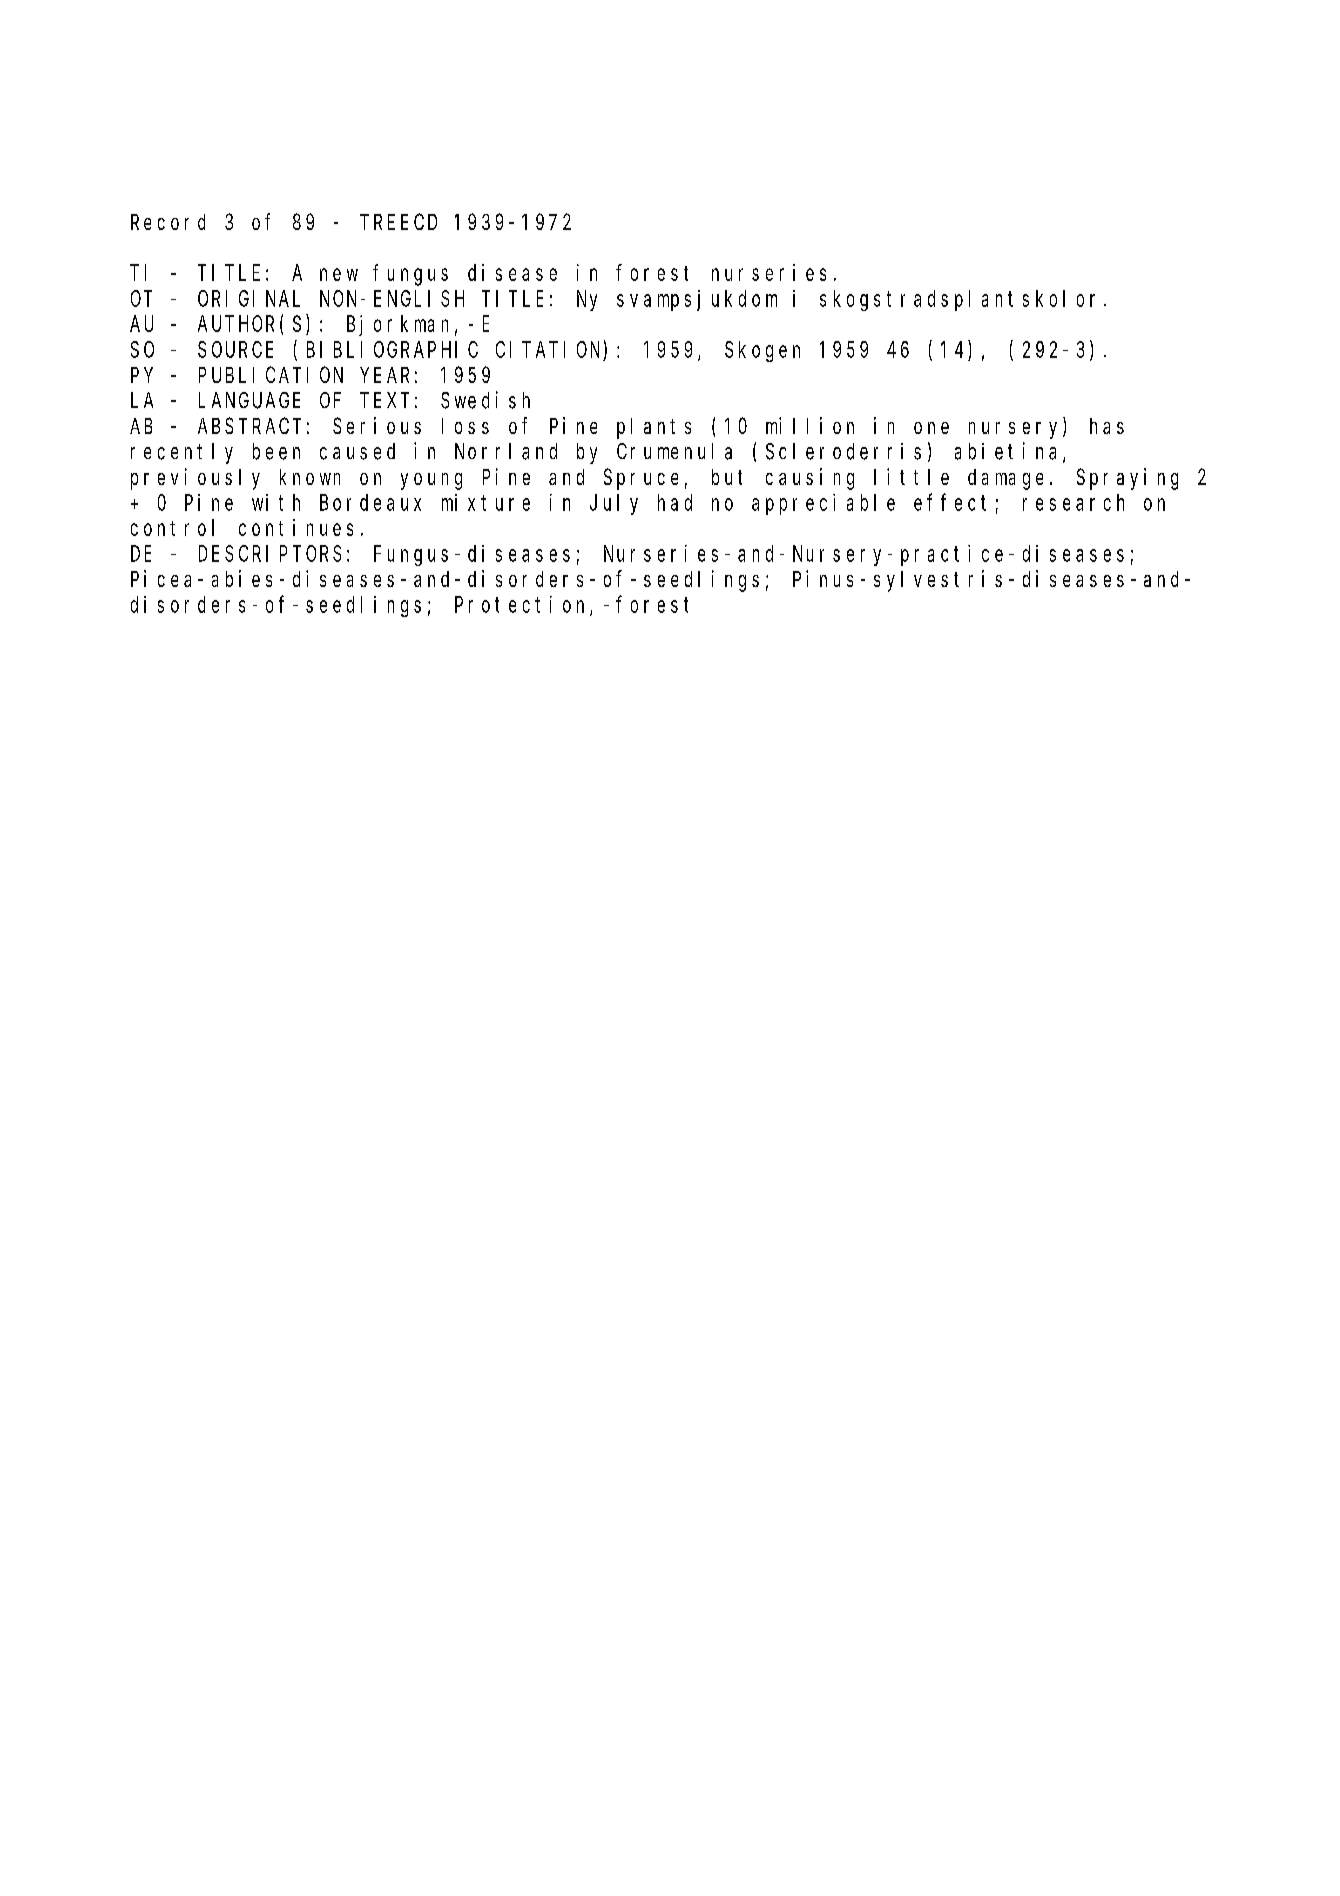 The width and height of the screenshot is (1340, 1896). Describe the element at coordinates (392, 350) in the screenshot. I see `BIBLIOGRAPHIC` at that location.
